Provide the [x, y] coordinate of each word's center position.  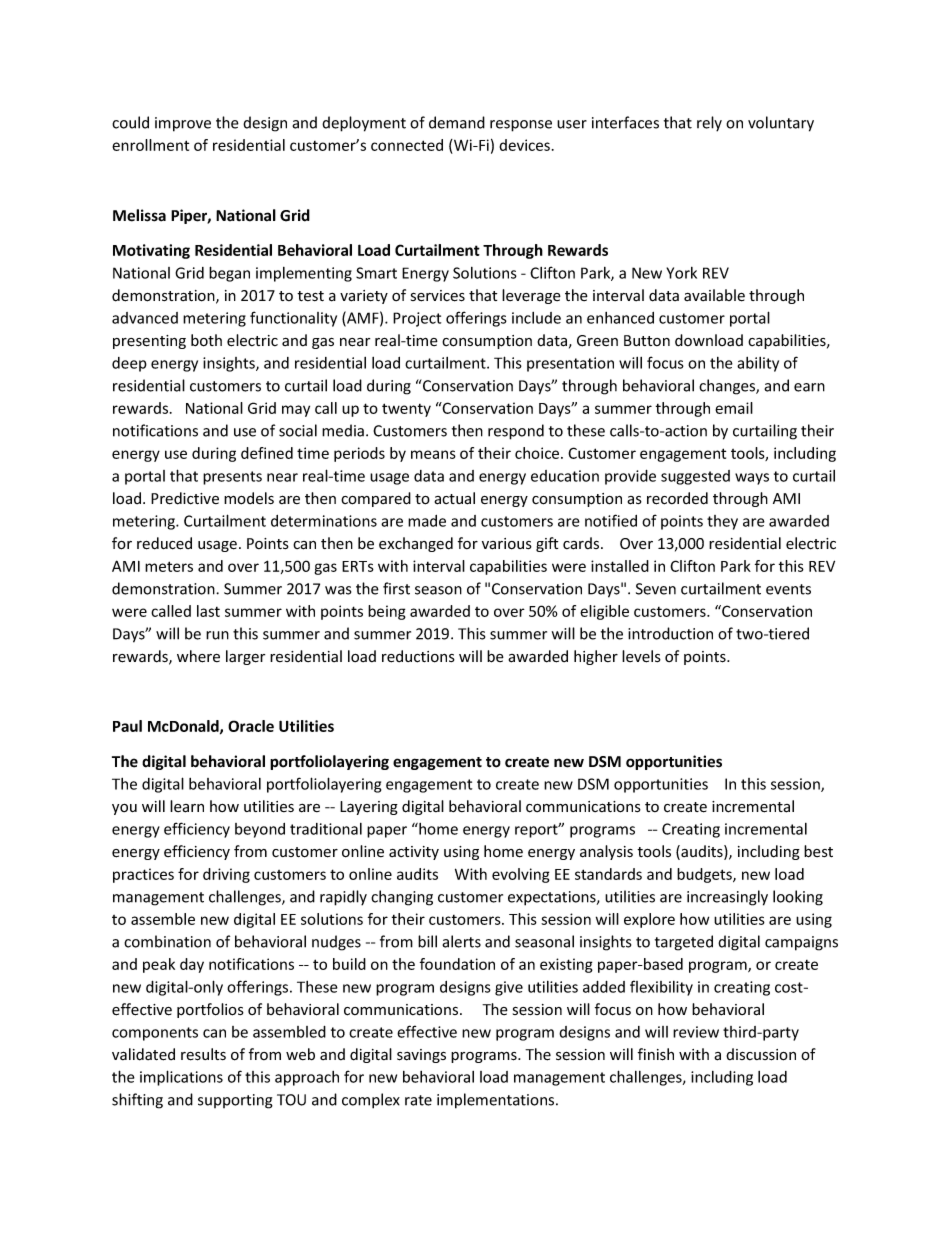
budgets [705, 875]
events [788, 589]
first [396, 588]
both [206, 340]
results [203, 1054]
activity [414, 853]
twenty [406, 410]
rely [709, 124]
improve [183, 124]
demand [457, 122]
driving [226, 875]
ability [758, 364]
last [208, 611]
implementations [497, 1101]
